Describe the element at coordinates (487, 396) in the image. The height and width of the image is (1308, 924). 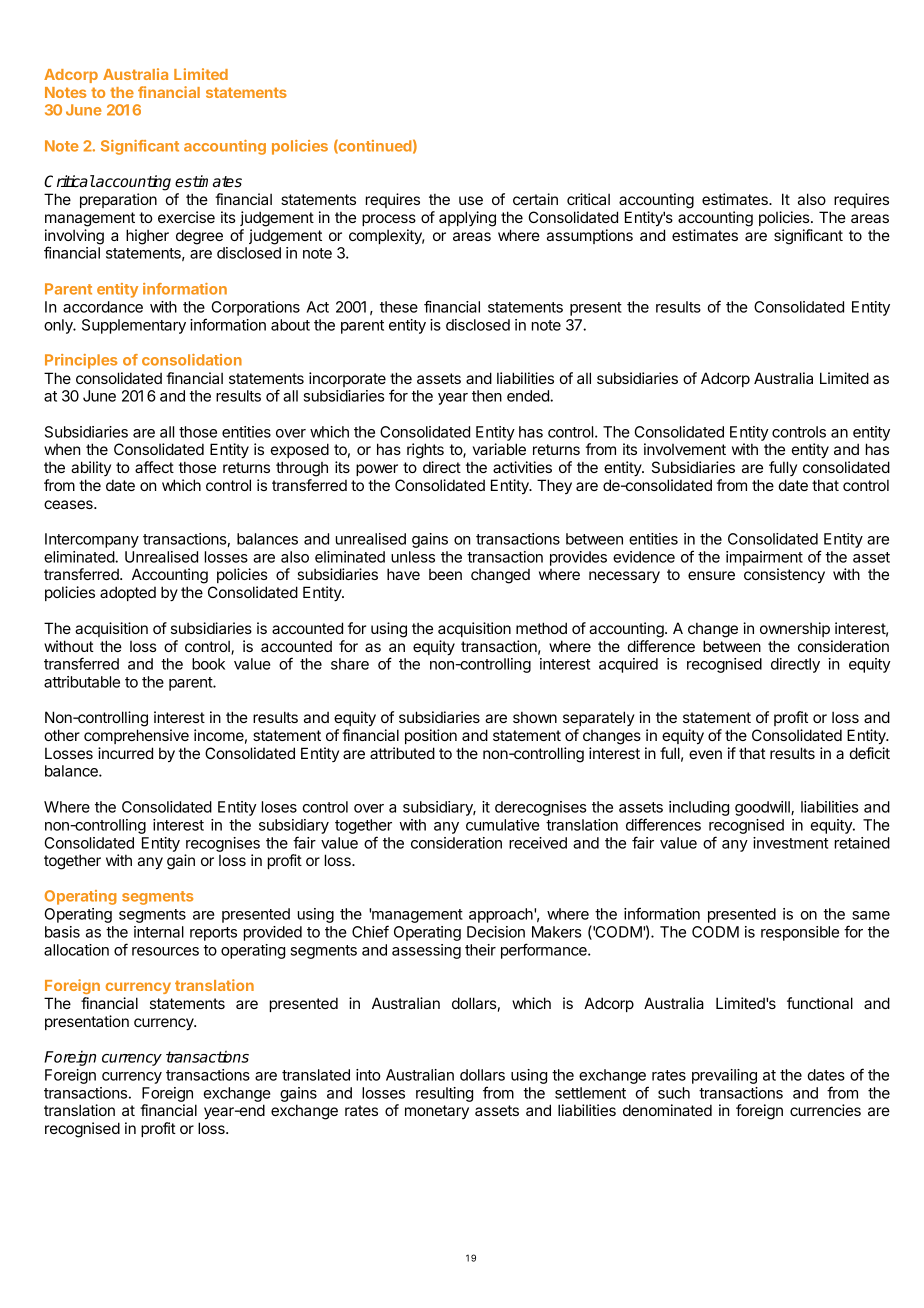
I see `then` at that location.
